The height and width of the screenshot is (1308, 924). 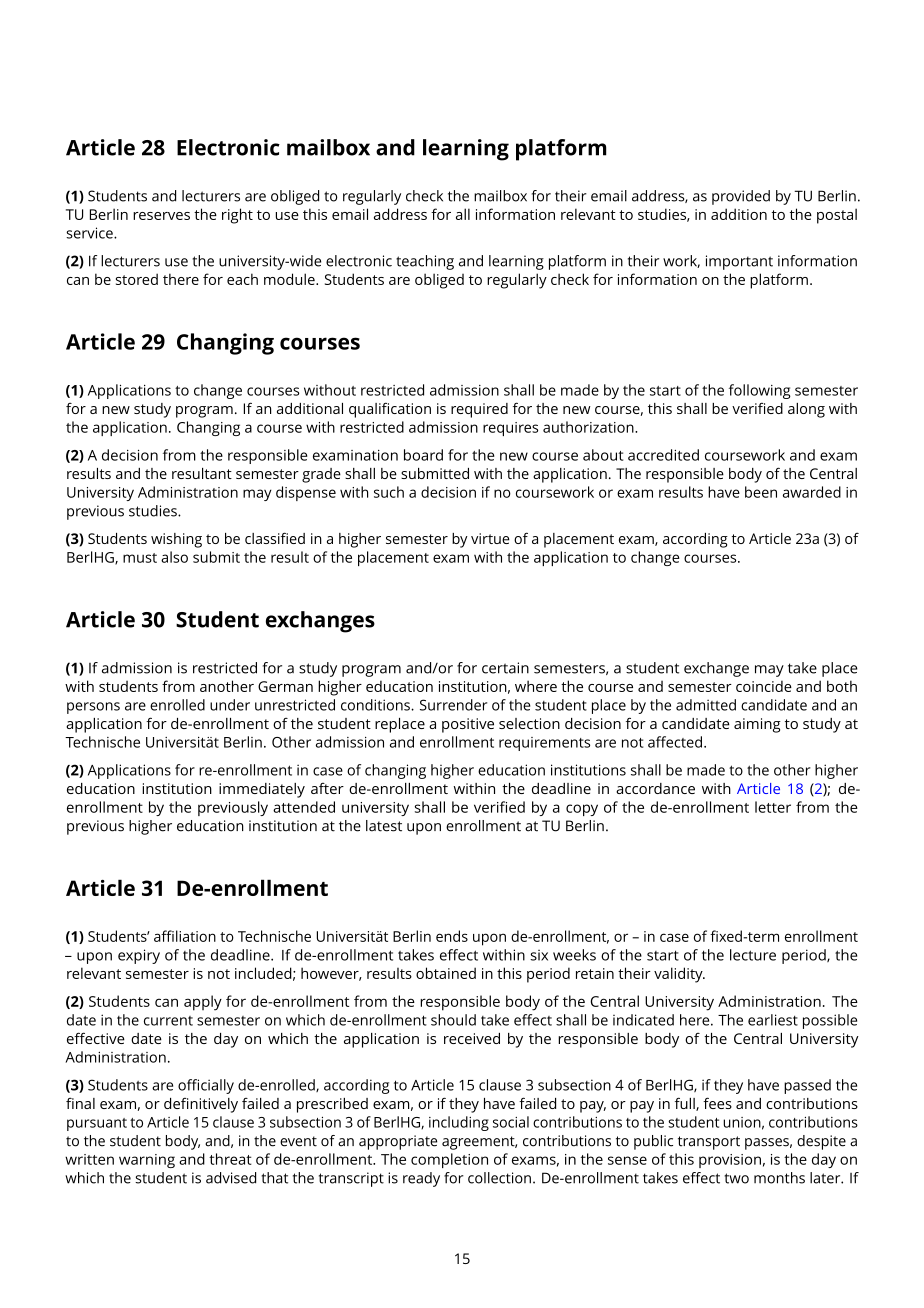 I want to click on under, so click(x=230, y=705).
